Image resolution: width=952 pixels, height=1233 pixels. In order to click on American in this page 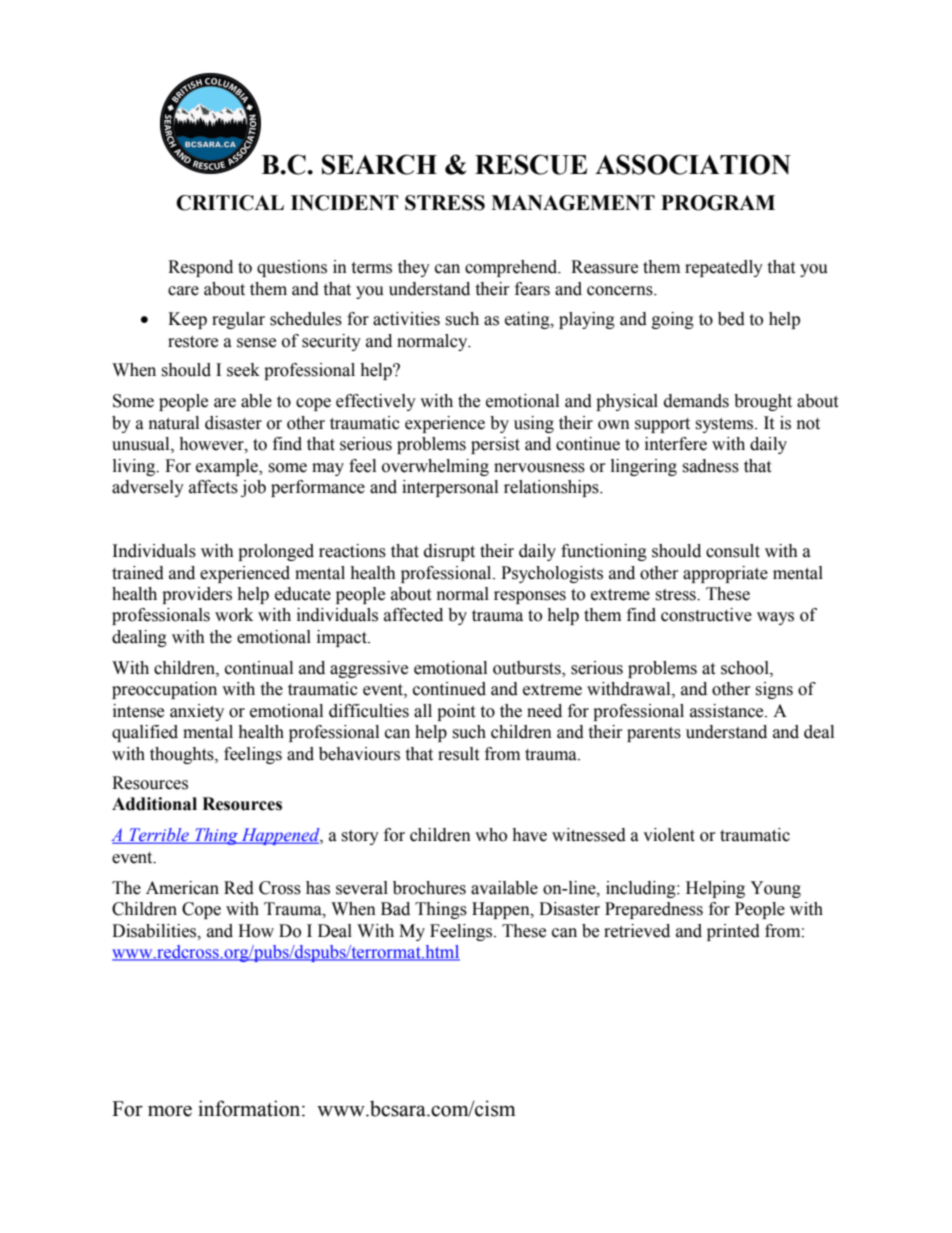, I will do `click(182, 888)`.
